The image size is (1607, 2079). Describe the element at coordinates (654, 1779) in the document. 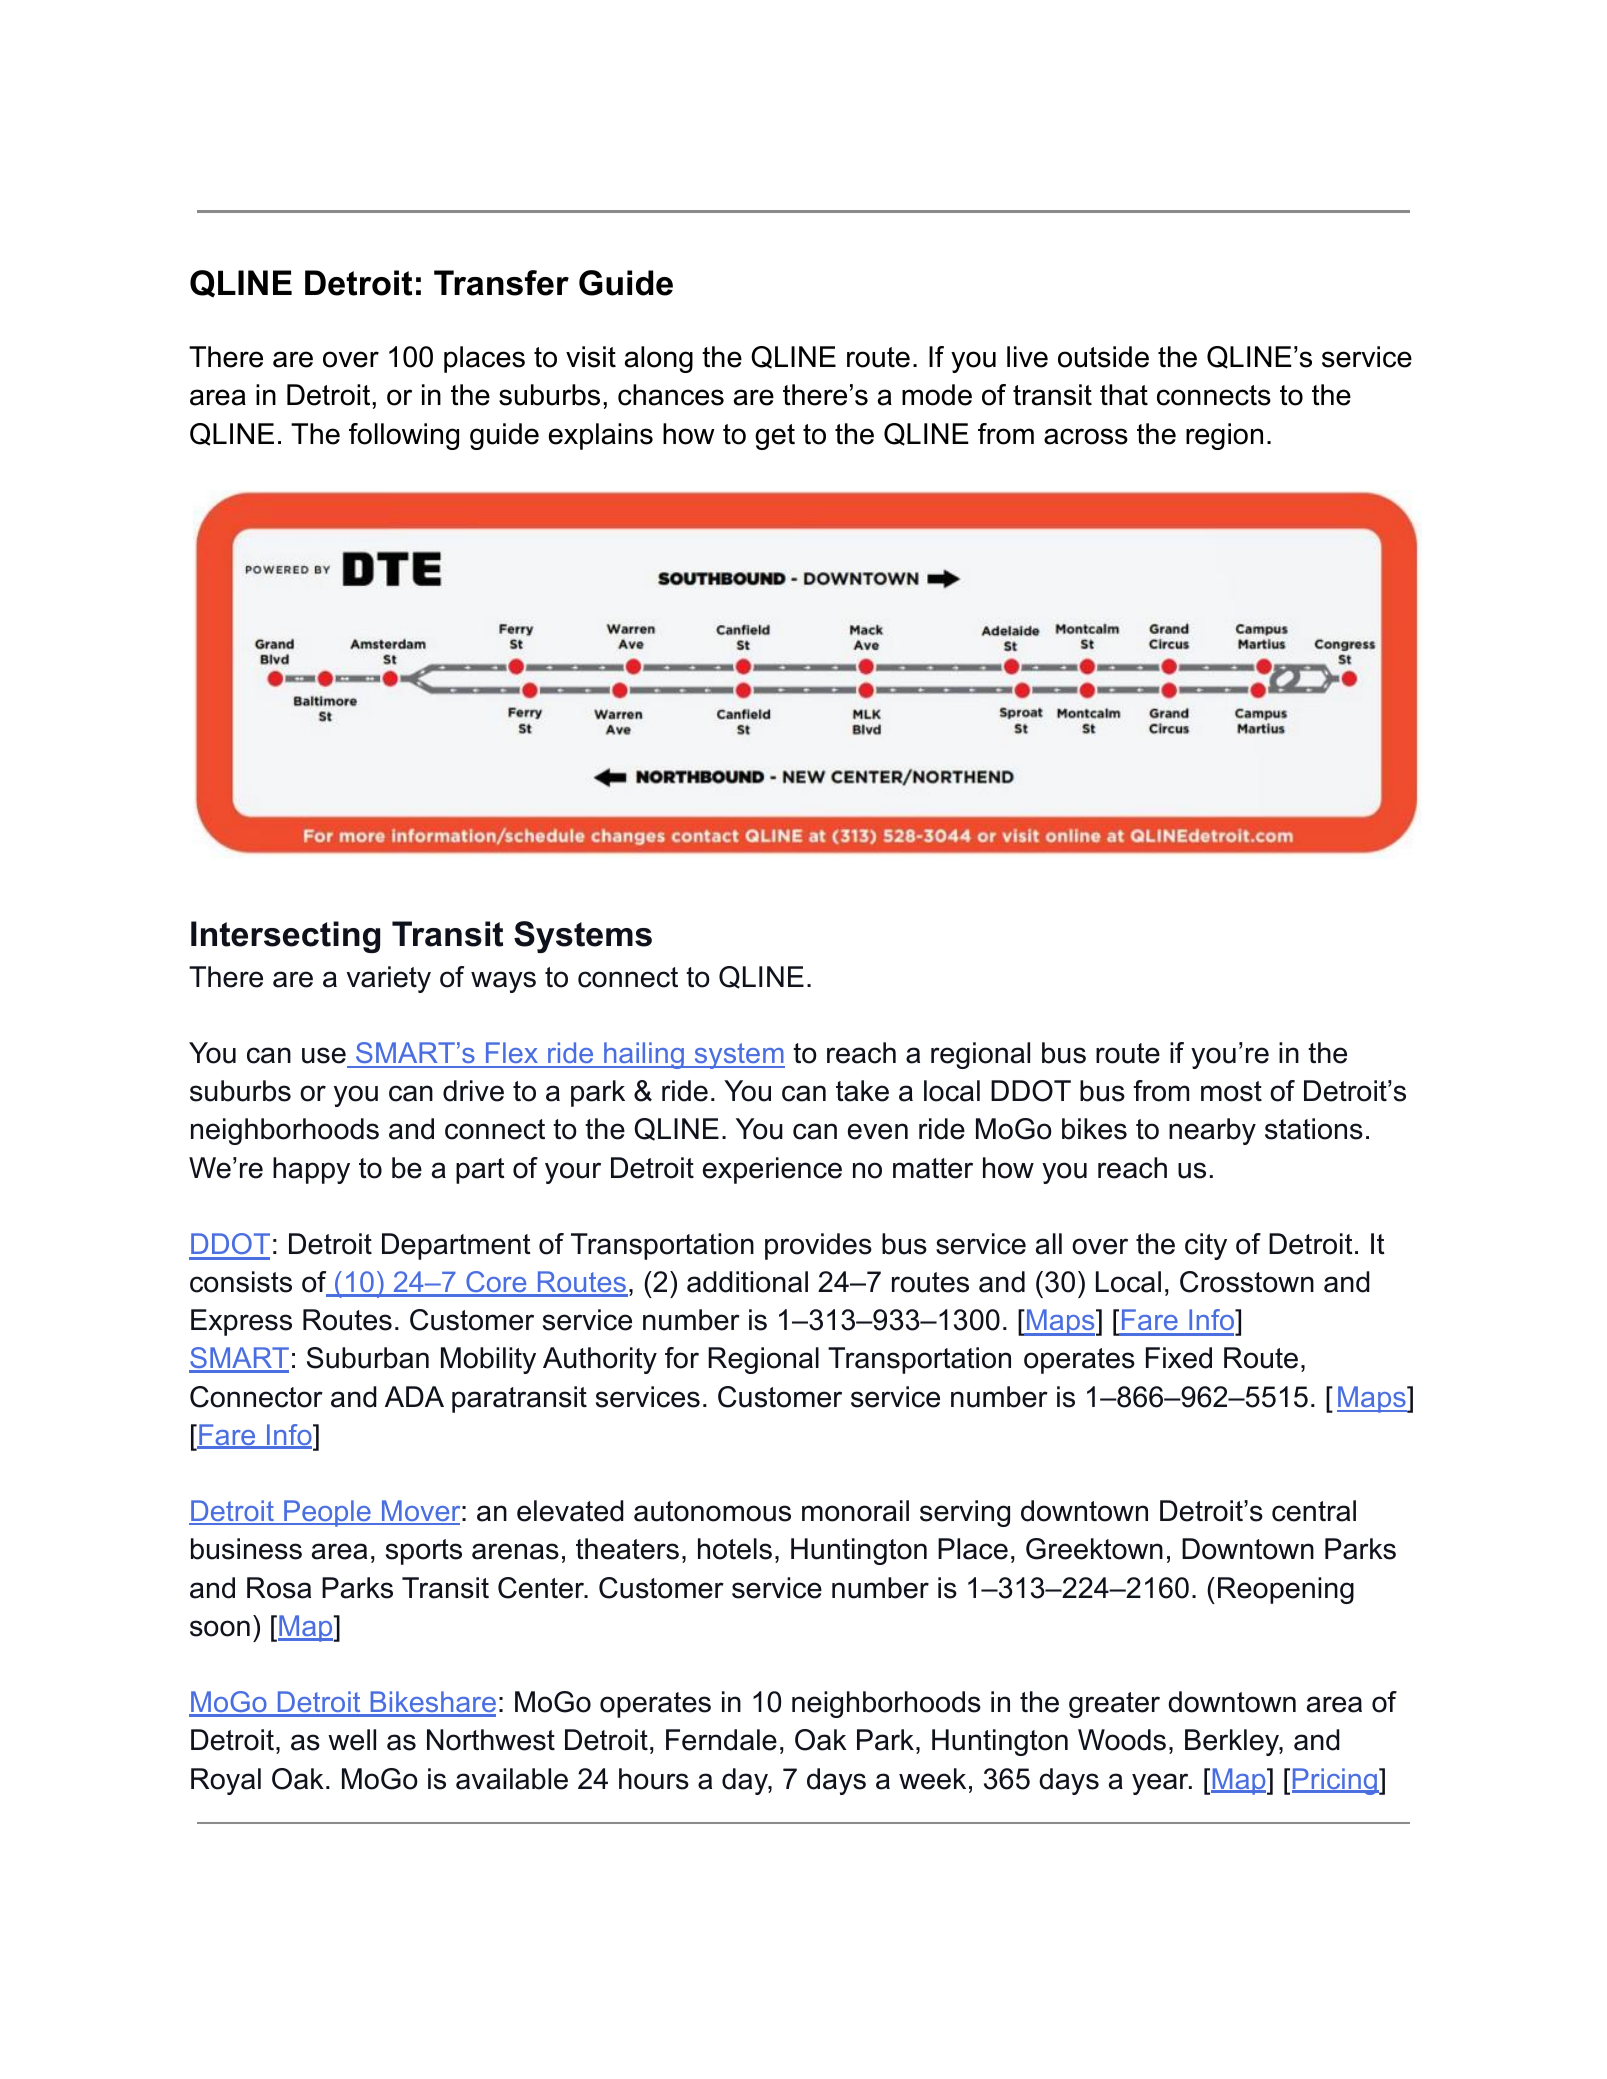

I see `hours` at that location.
